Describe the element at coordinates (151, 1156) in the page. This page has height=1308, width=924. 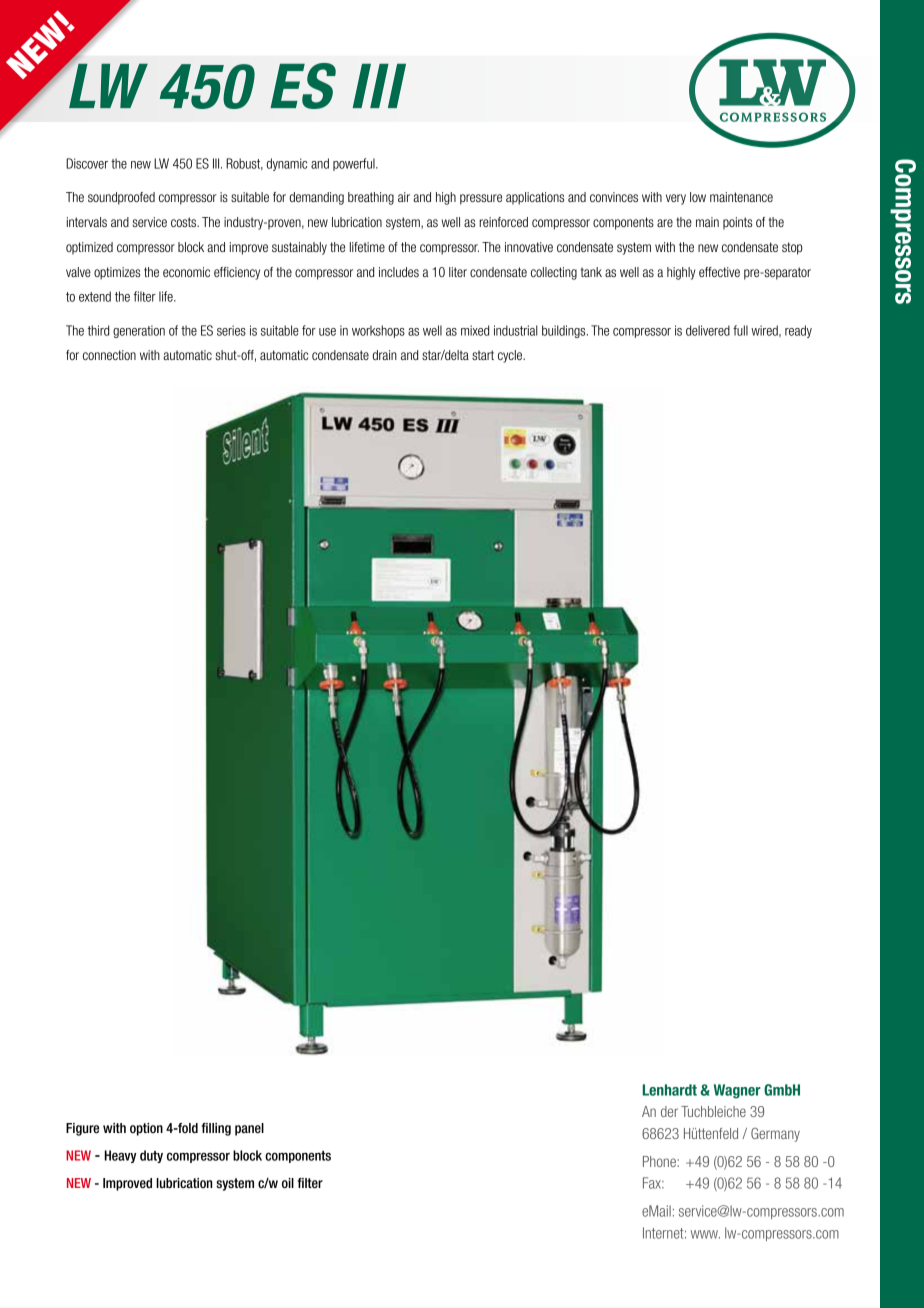
I see `duty` at that location.
